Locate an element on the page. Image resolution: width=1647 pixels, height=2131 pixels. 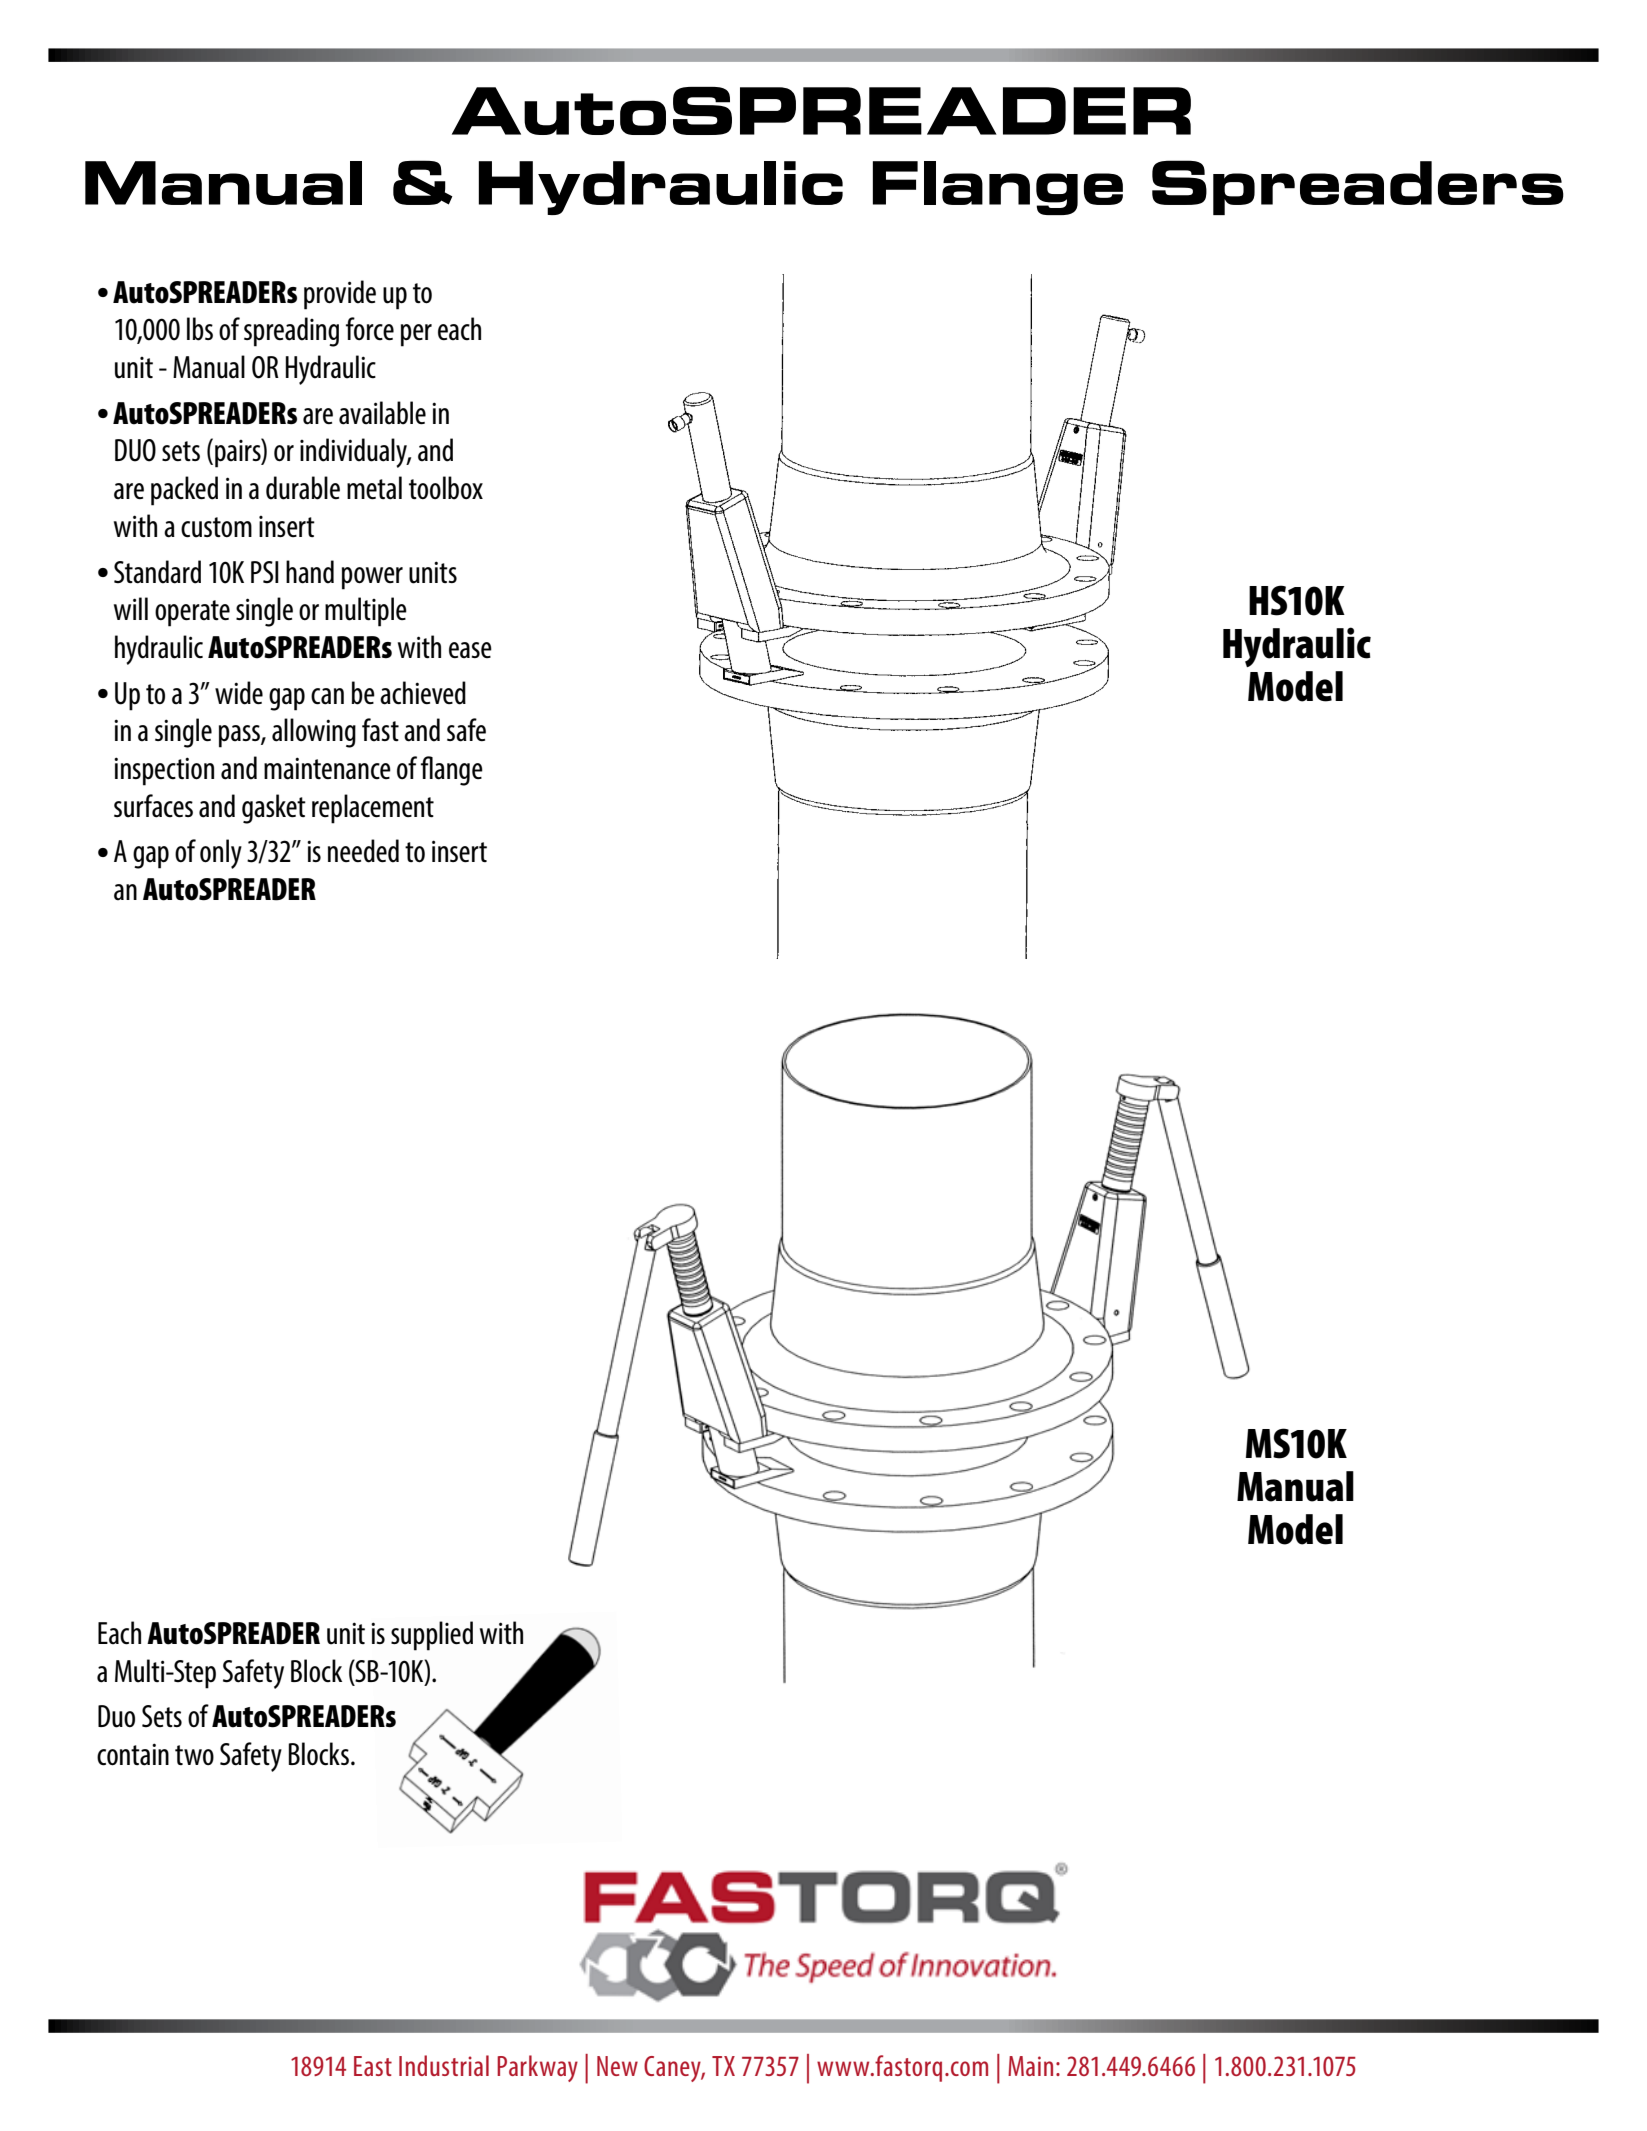
toolbox is located at coordinates (446, 488).
